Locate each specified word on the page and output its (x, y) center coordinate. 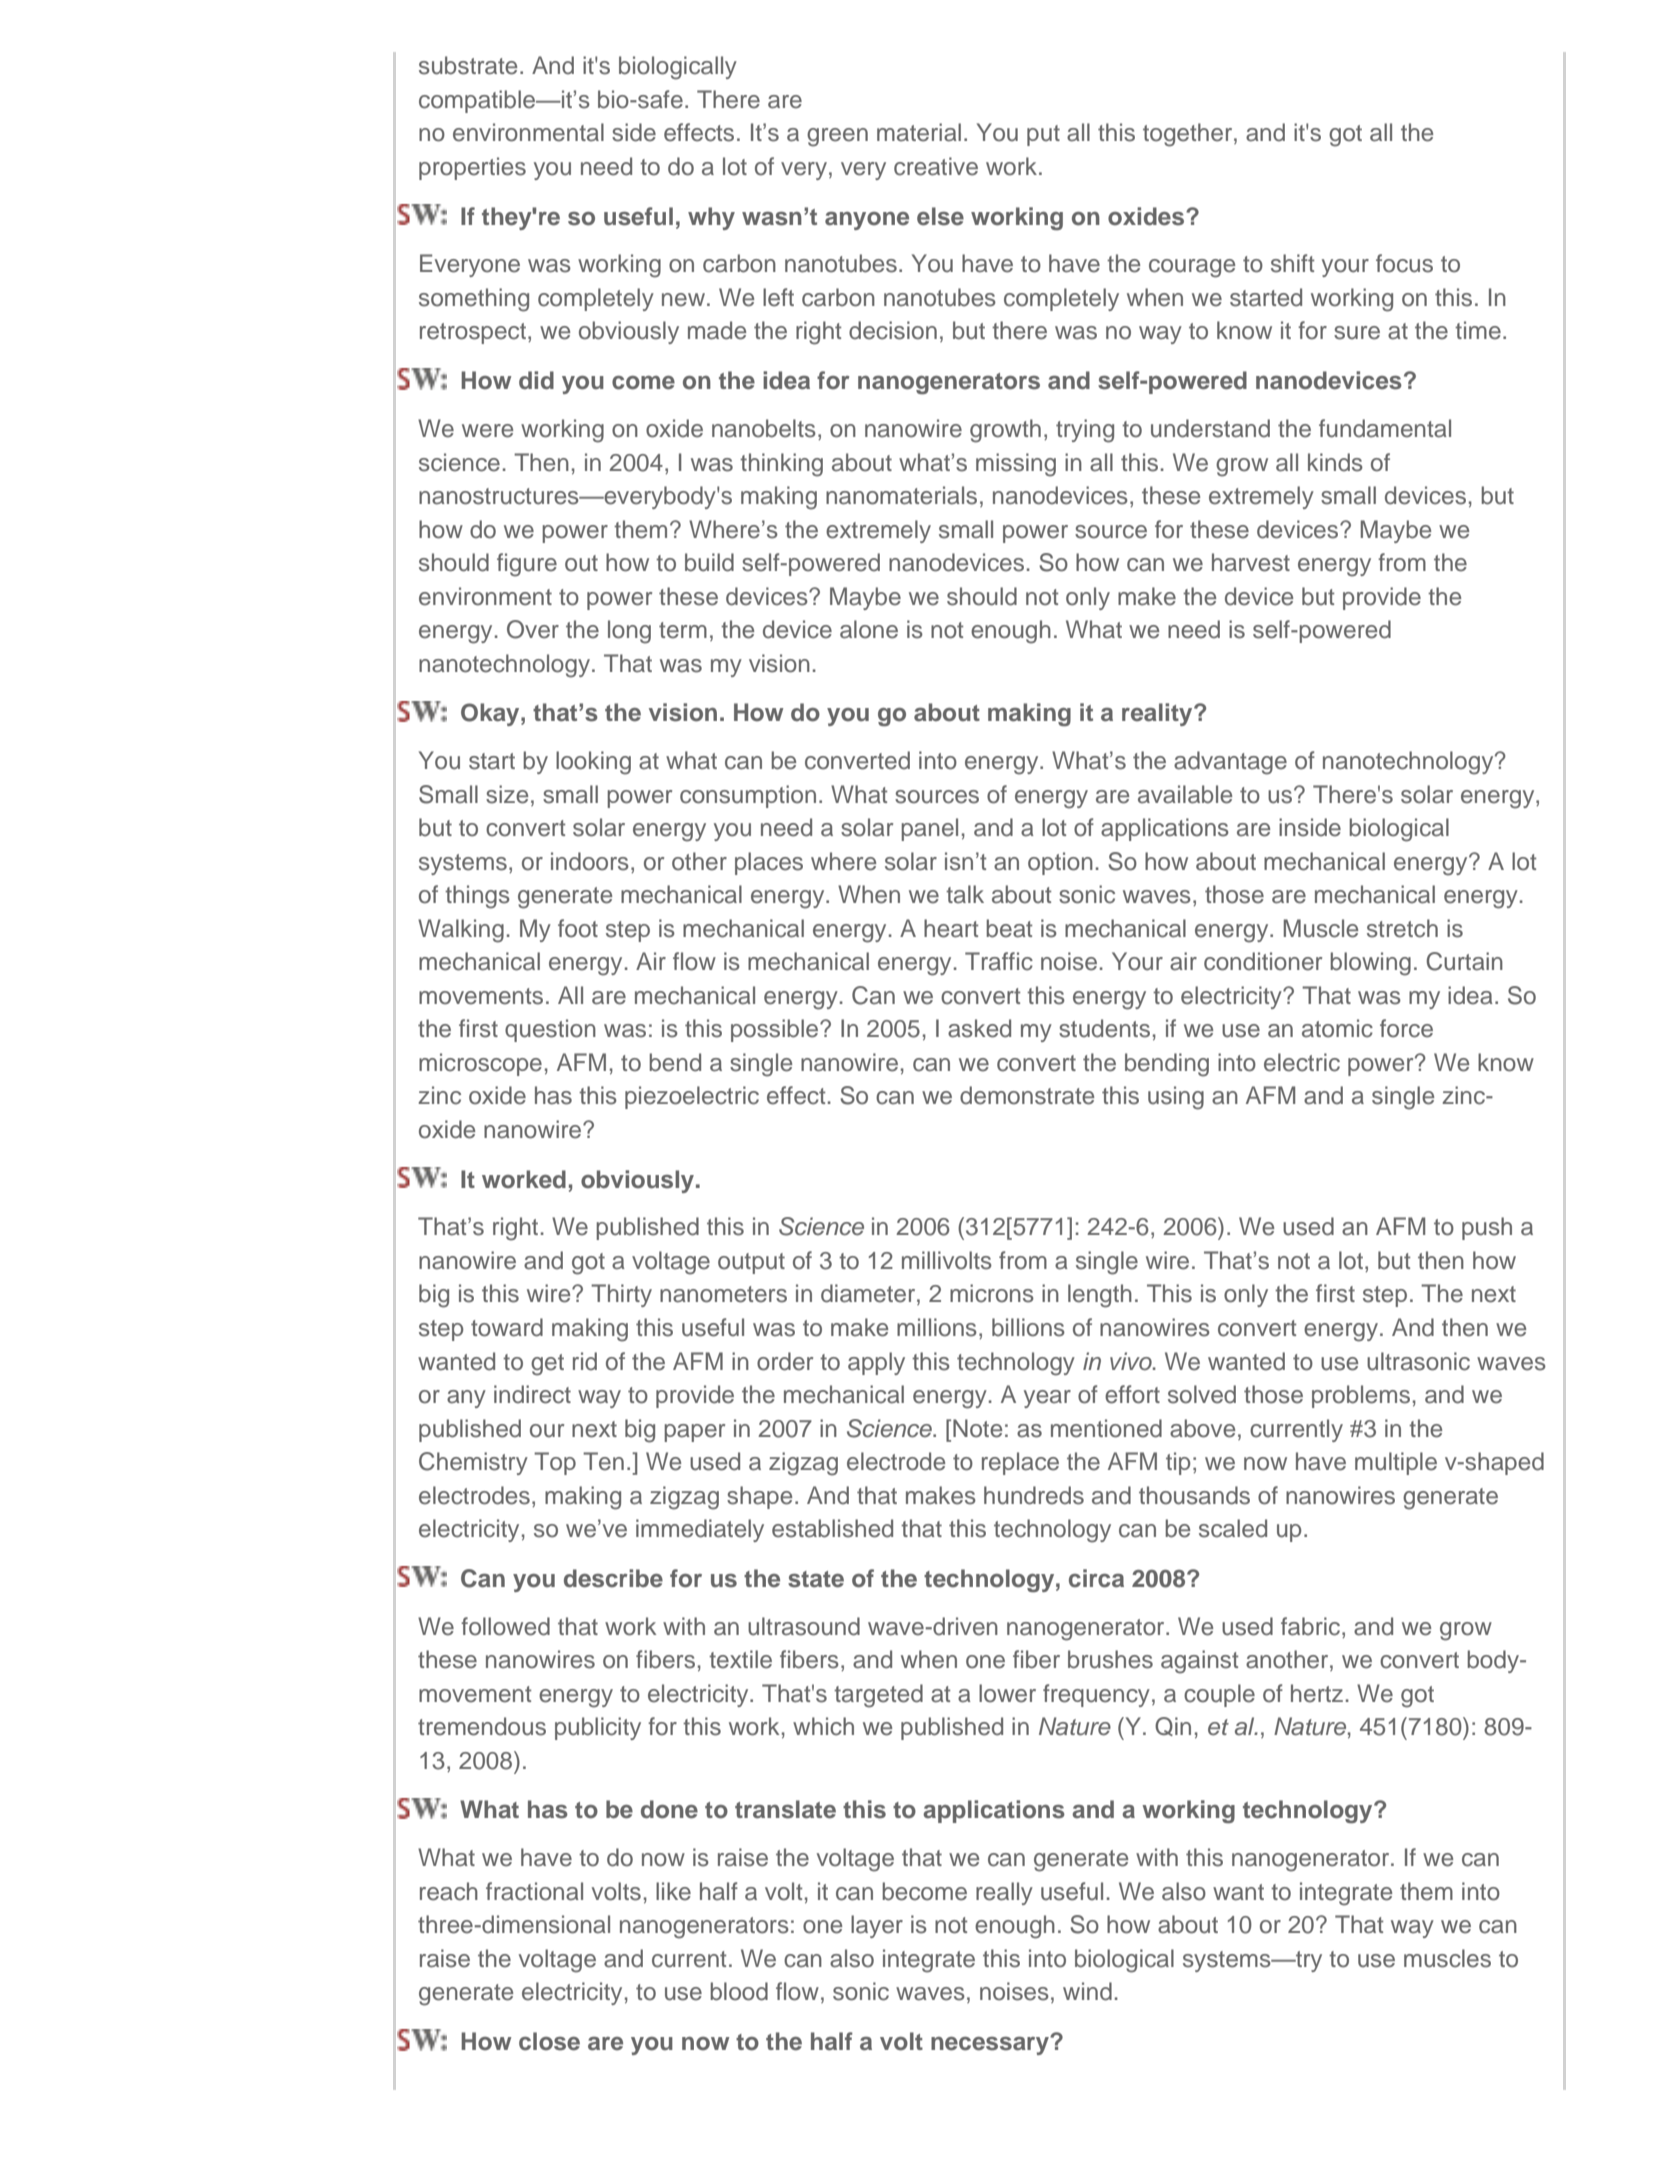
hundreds (1034, 1495)
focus (1404, 263)
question (550, 1030)
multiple (1396, 1463)
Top (555, 1463)
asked (979, 1028)
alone (869, 629)
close (549, 2041)
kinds (1335, 462)
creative (936, 166)
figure (527, 565)
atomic (1337, 1028)
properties (472, 168)
